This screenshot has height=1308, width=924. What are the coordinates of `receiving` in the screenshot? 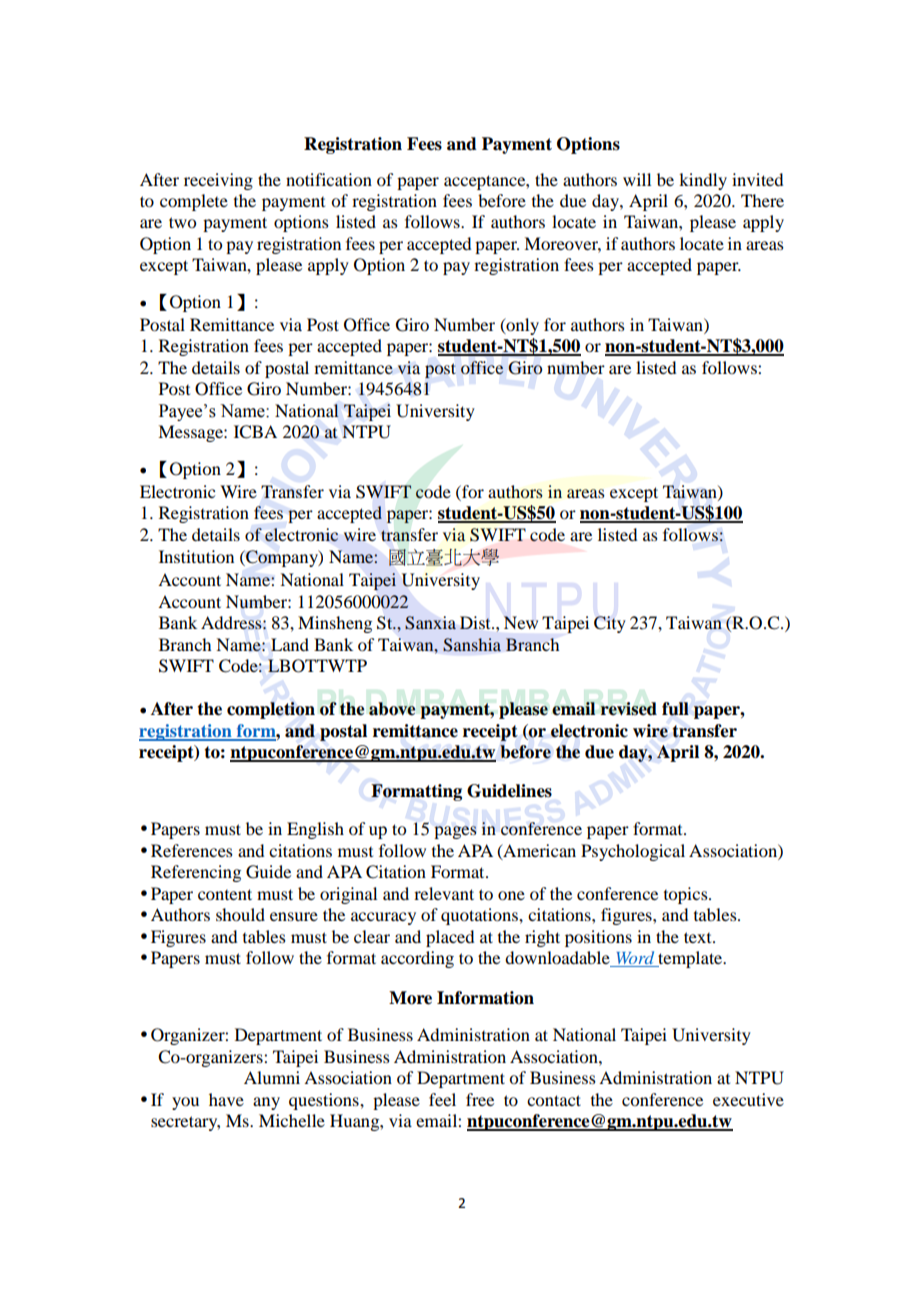 It's located at (218, 181).
